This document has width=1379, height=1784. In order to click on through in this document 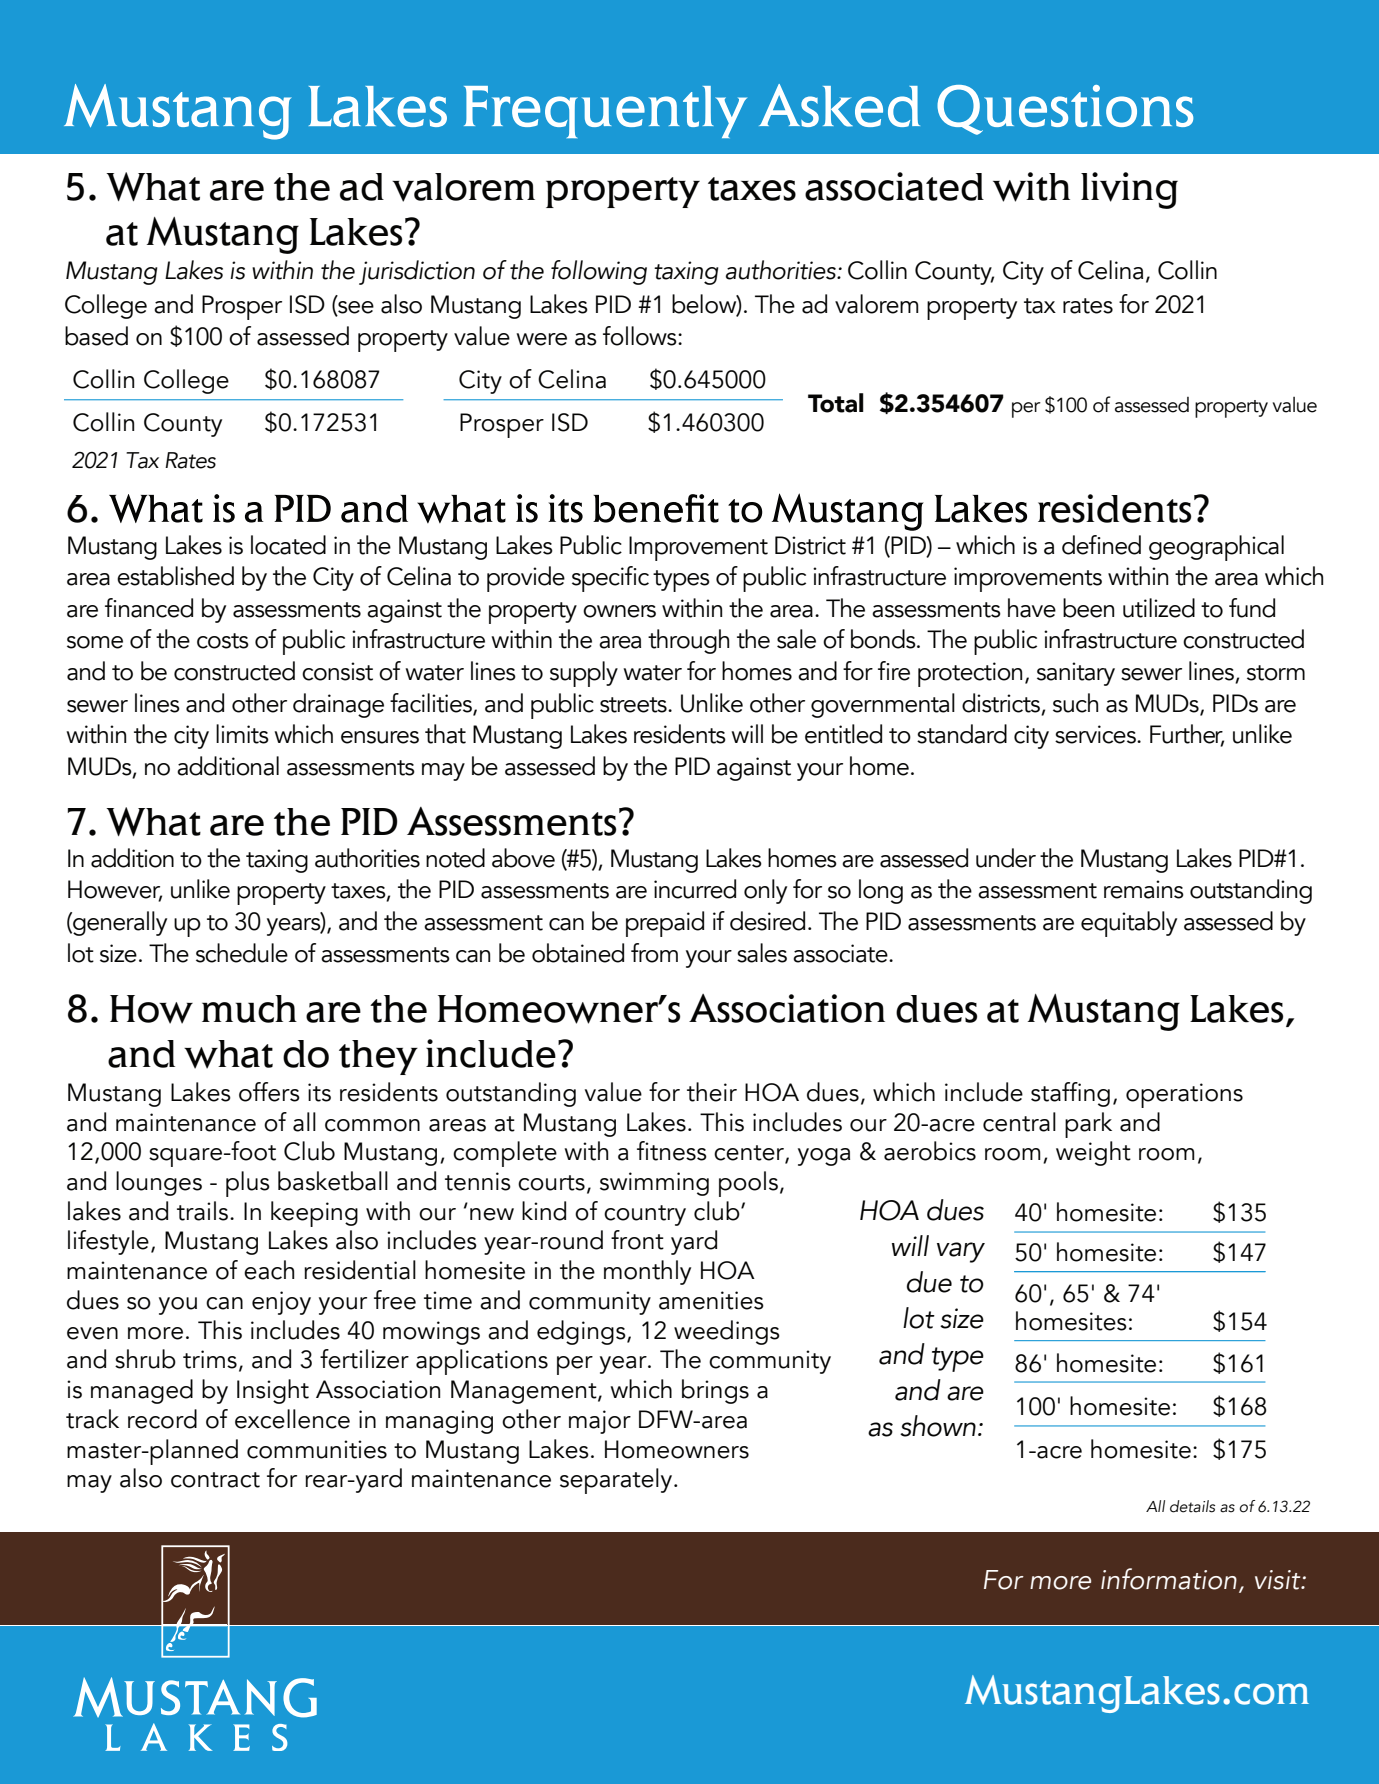, I will do `click(688, 641)`.
